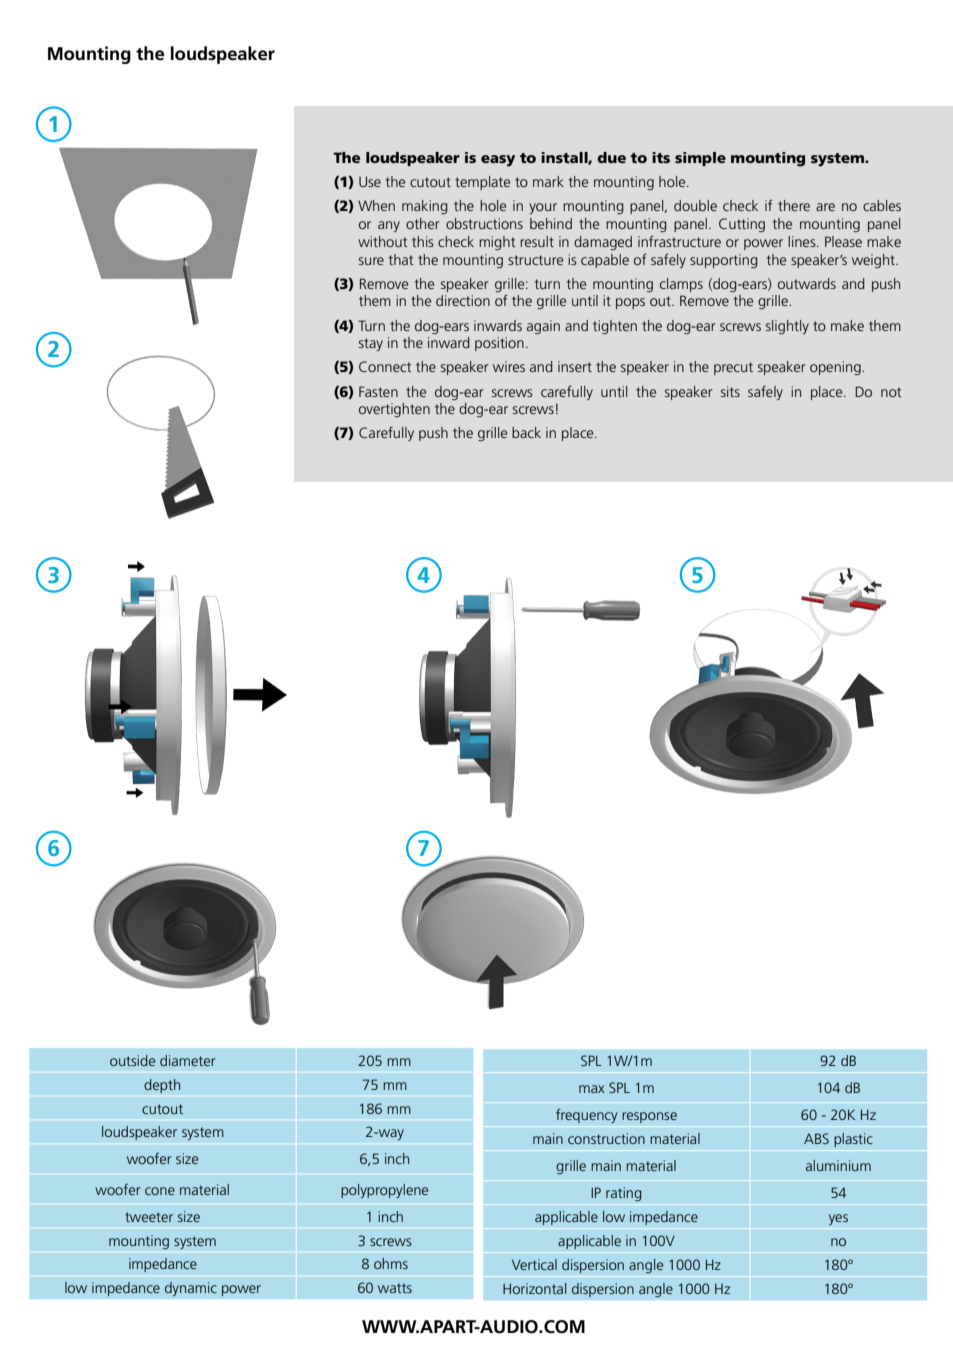  Describe the element at coordinates (592, 1089) in the screenshot. I see `max` at that location.
